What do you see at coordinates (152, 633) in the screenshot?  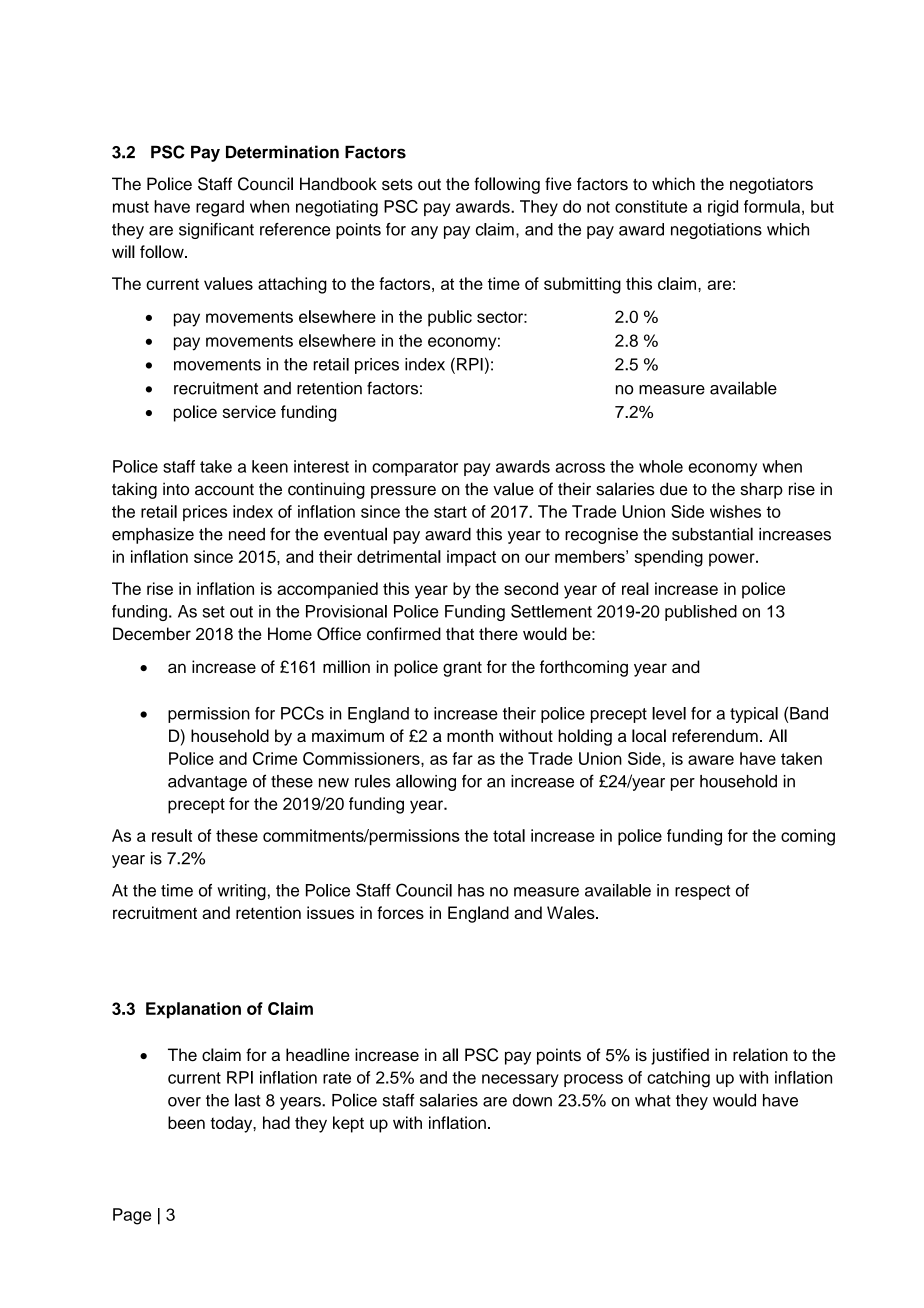 I see `December` at bounding box center [152, 633].
